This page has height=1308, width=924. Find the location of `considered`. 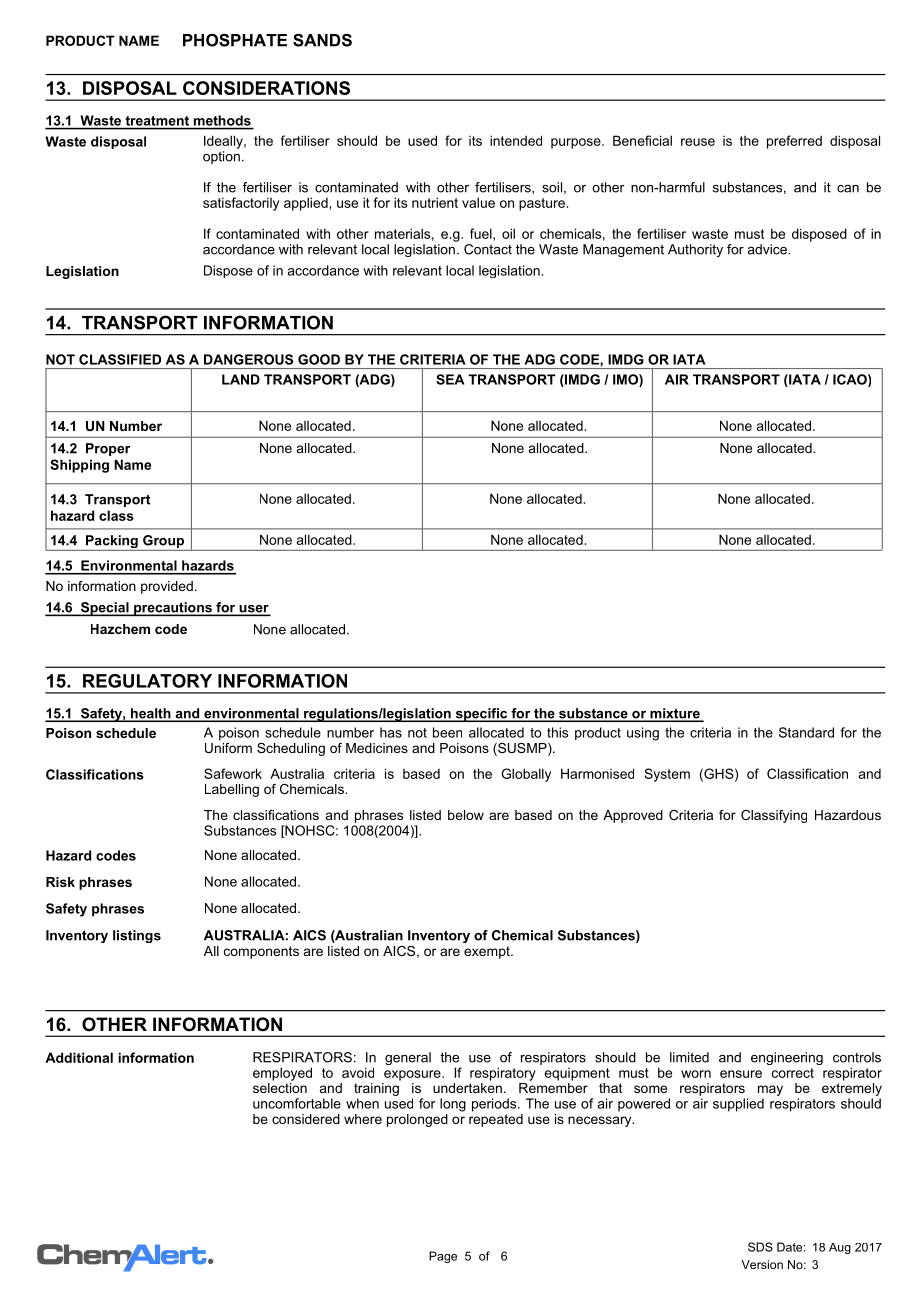

considered is located at coordinates (306, 1119).
